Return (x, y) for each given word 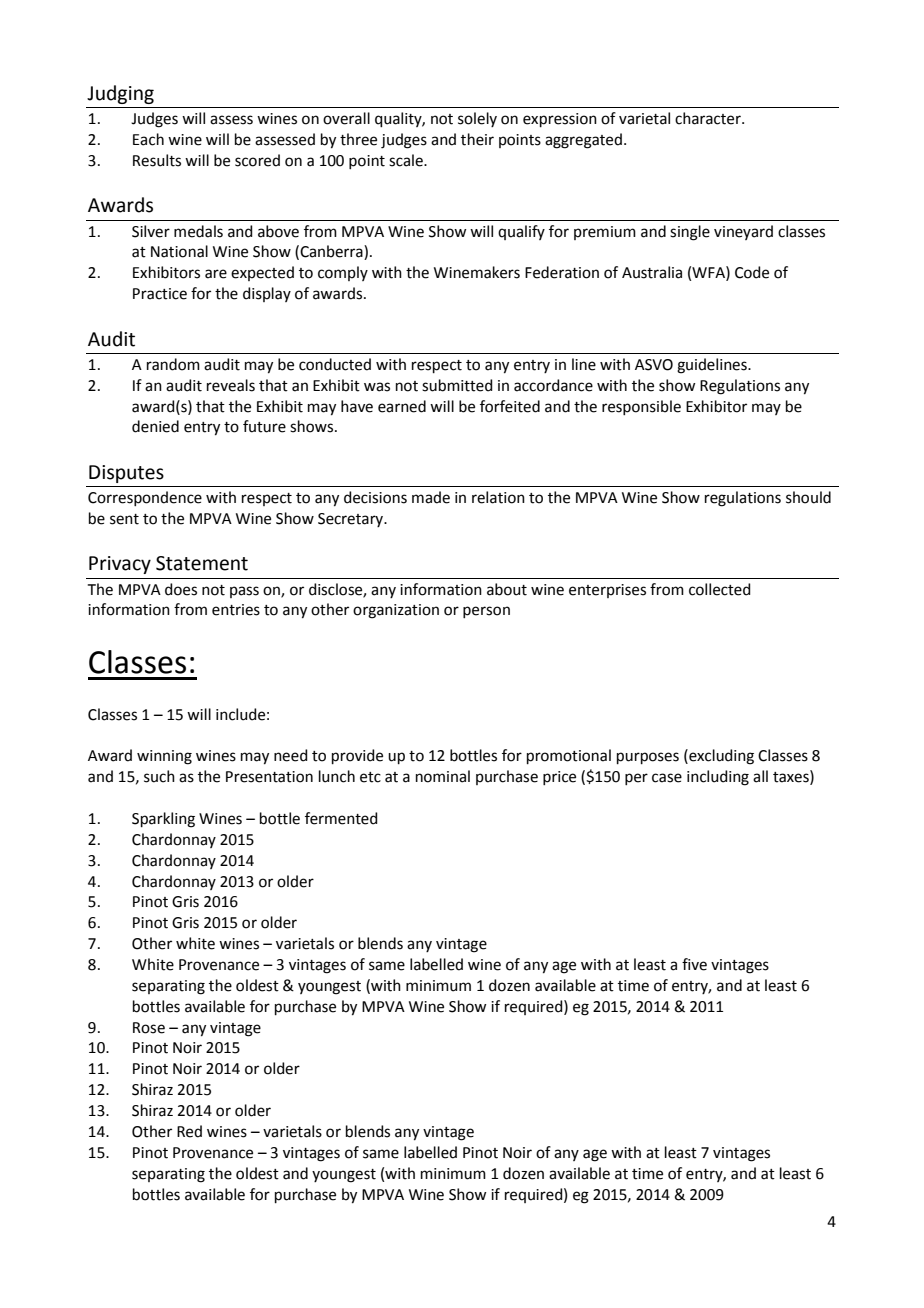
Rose (149, 1028)
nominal (443, 776)
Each (148, 139)
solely (477, 119)
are (216, 274)
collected (720, 589)
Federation (562, 272)
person (486, 612)
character (709, 118)
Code (752, 272)
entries (236, 610)
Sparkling (163, 820)
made (431, 497)
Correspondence (145, 498)
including (718, 778)
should (808, 497)
